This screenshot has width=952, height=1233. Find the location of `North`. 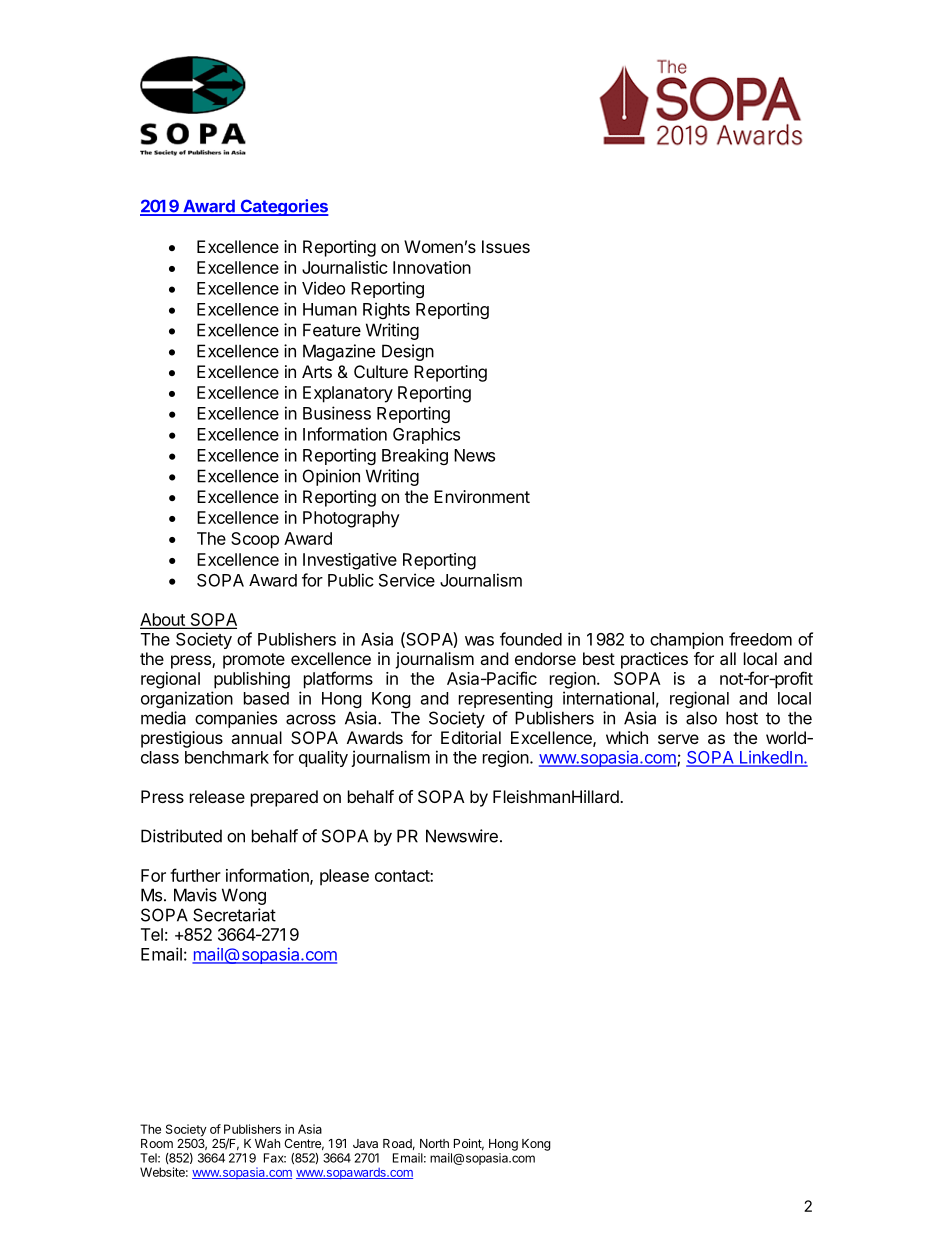

North is located at coordinates (434, 1143).
